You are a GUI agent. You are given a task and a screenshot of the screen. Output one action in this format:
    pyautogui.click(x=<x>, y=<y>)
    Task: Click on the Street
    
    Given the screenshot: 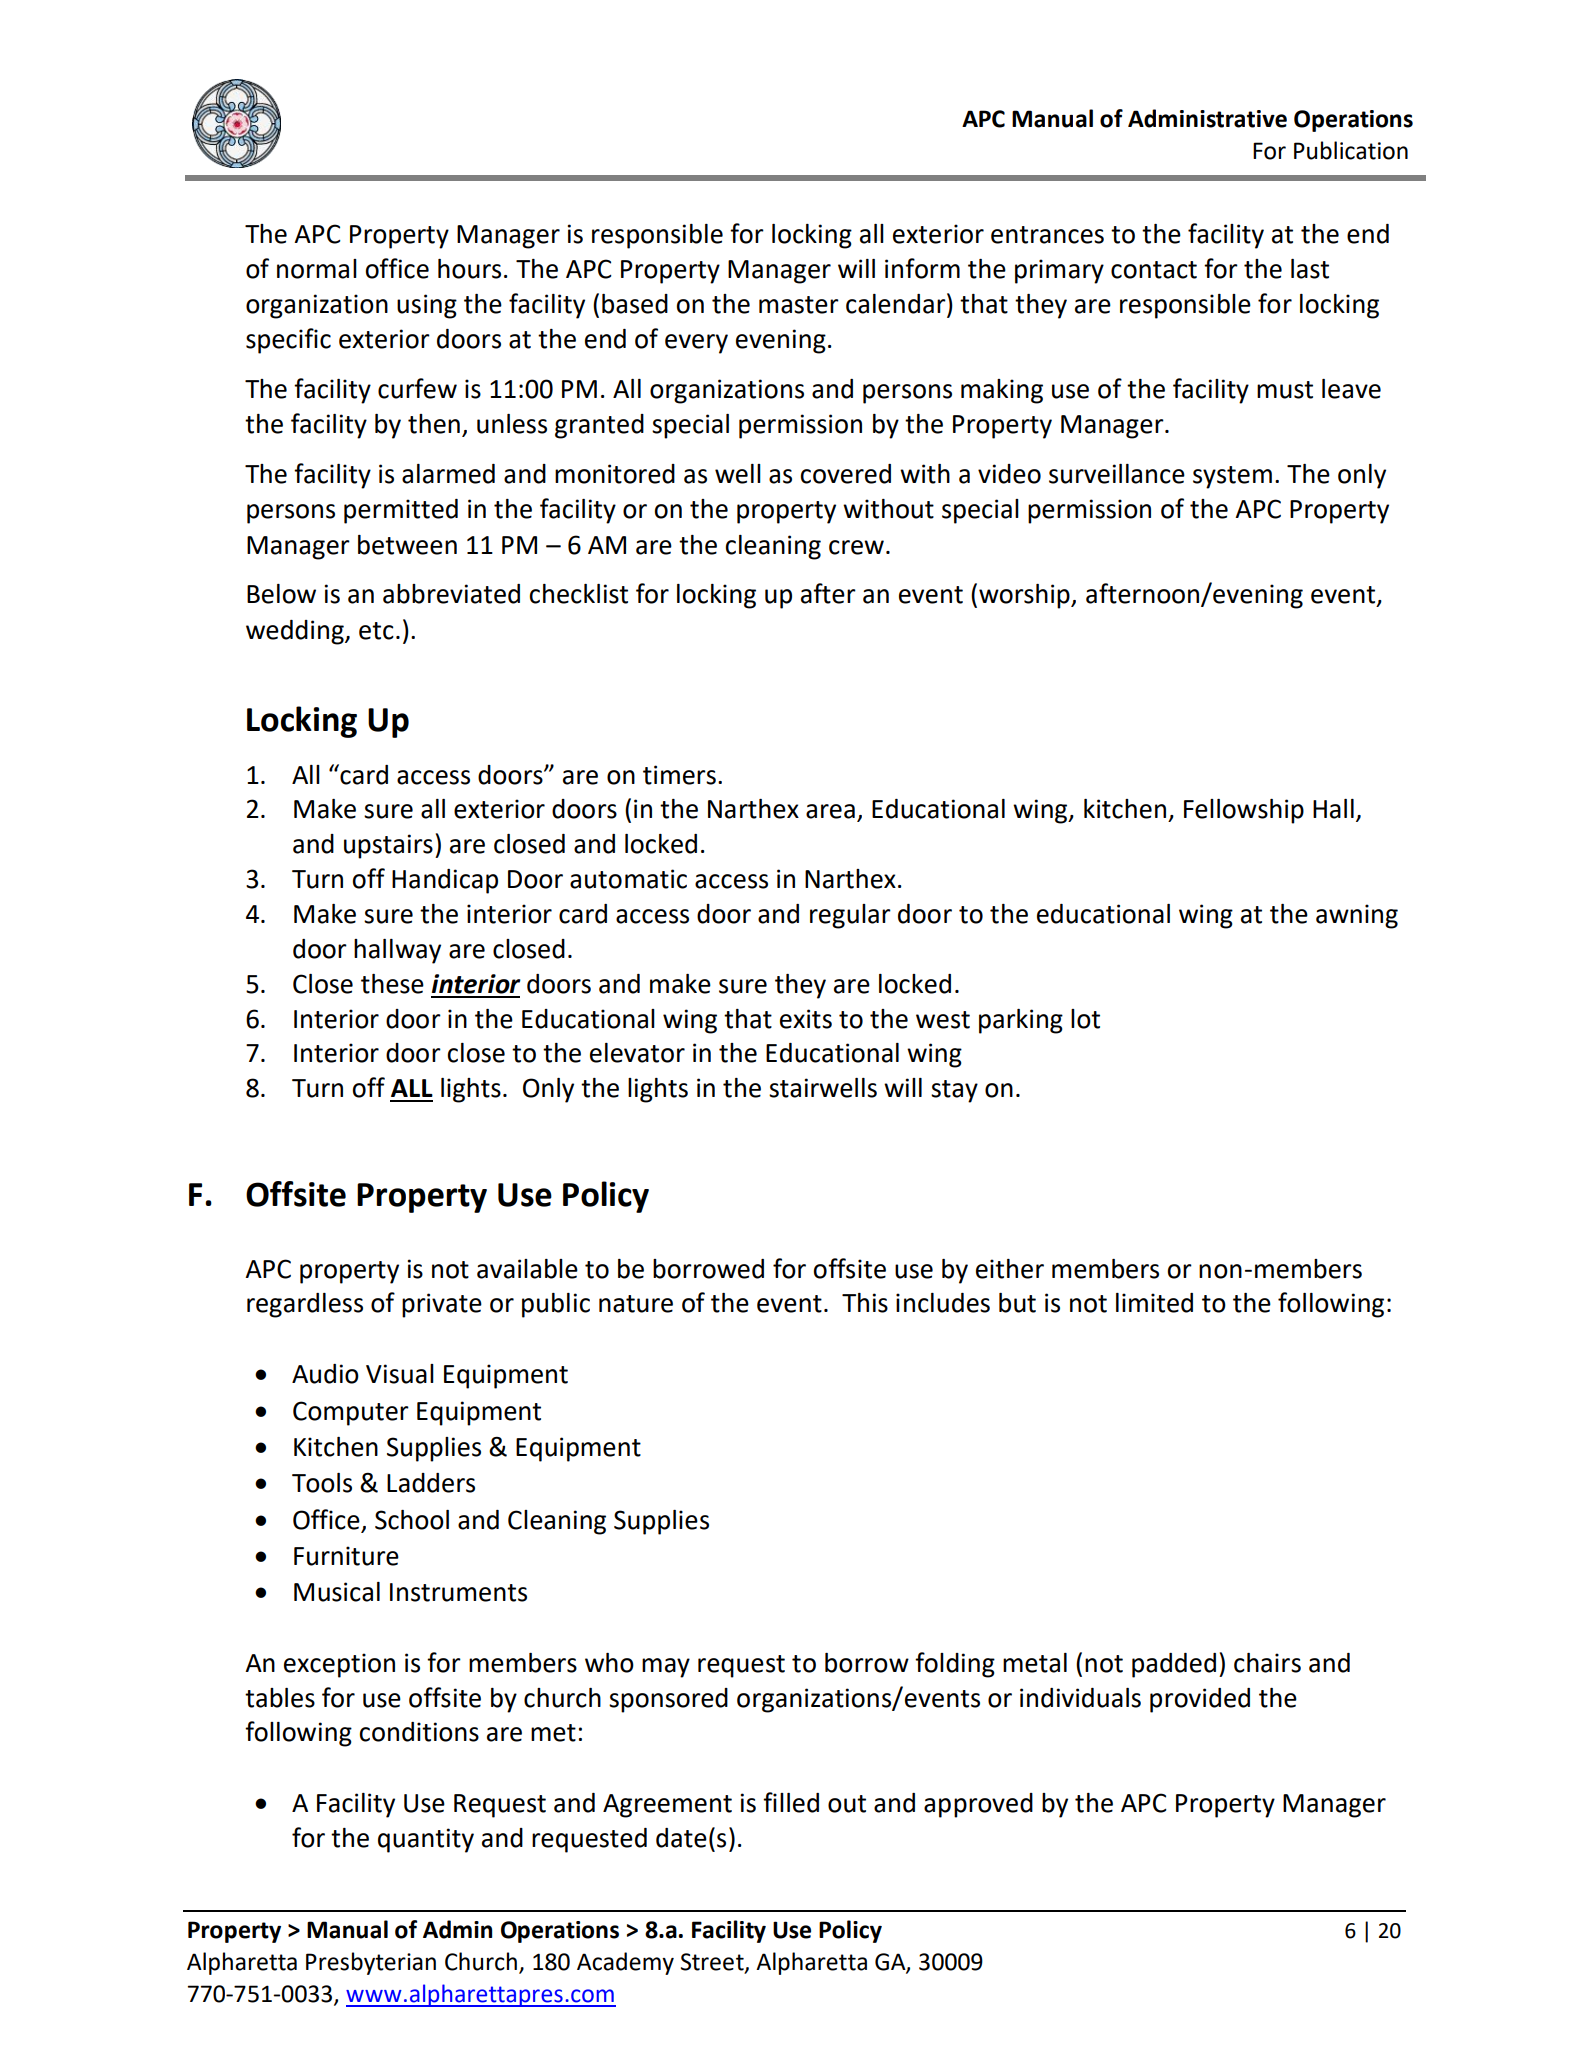 What is the action you would take?
    pyautogui.click(x=713, y=1963)
